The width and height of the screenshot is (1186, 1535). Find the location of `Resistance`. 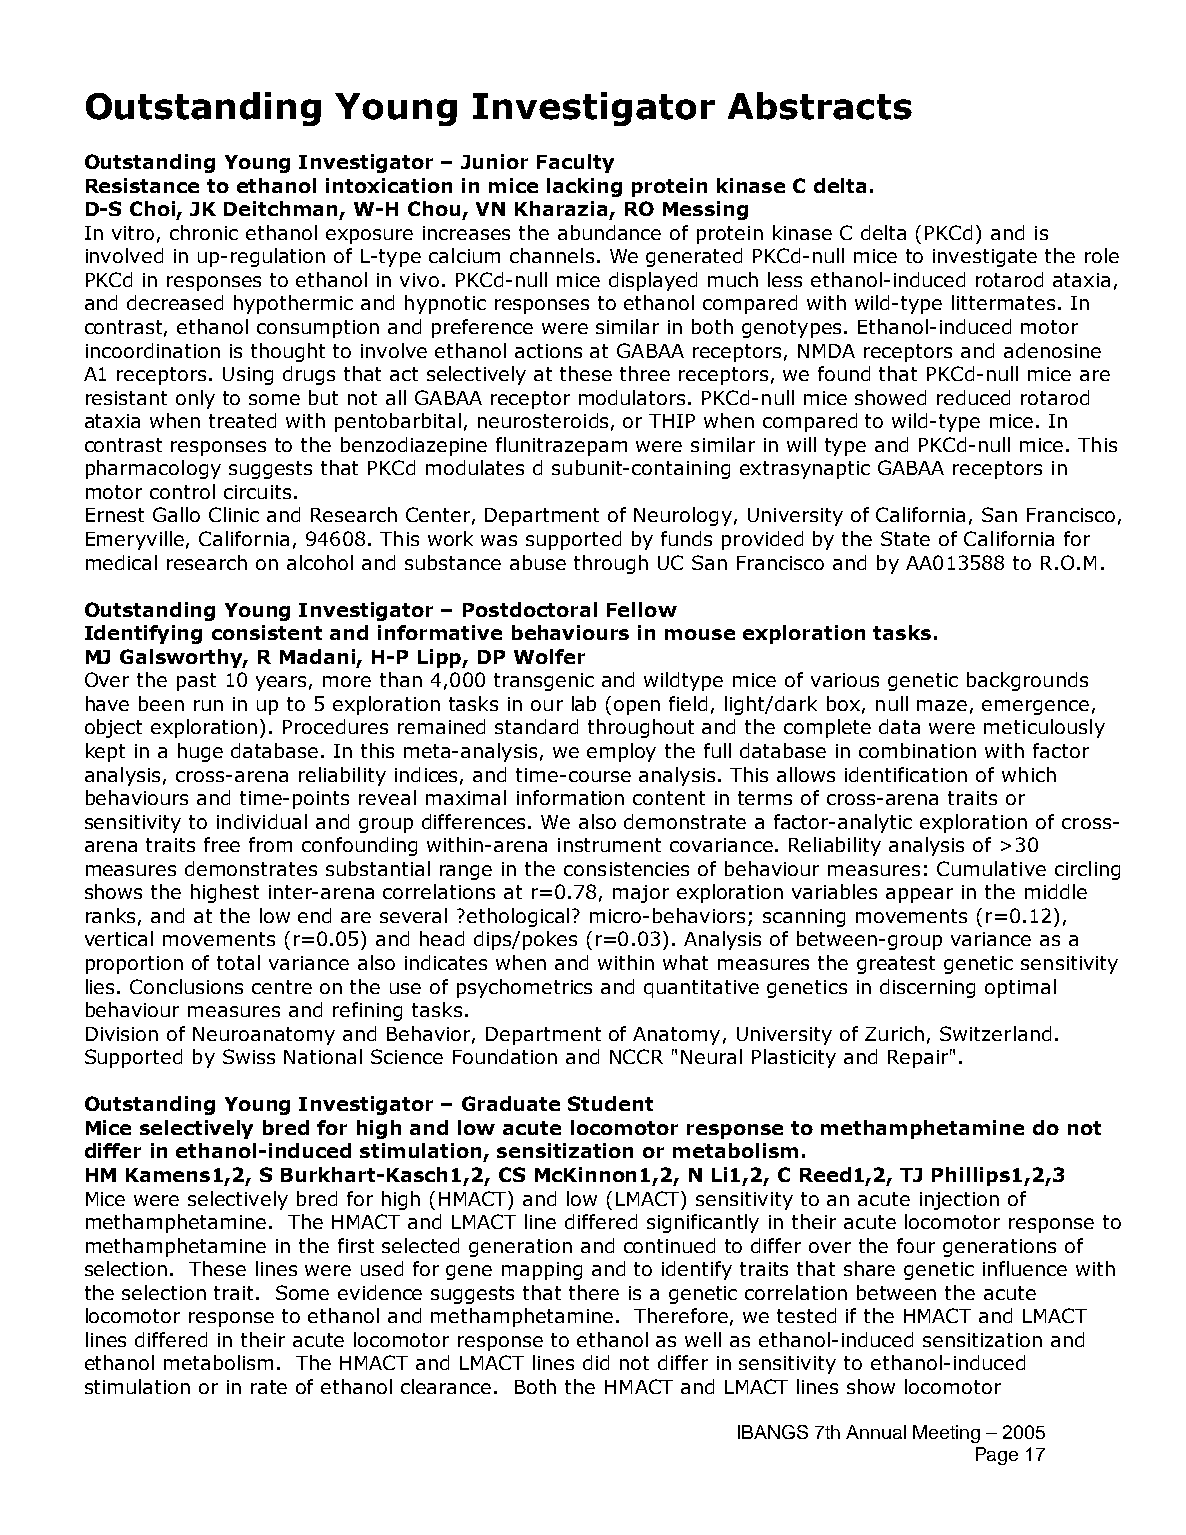

Resistance is located at coordinates (142, 185).
